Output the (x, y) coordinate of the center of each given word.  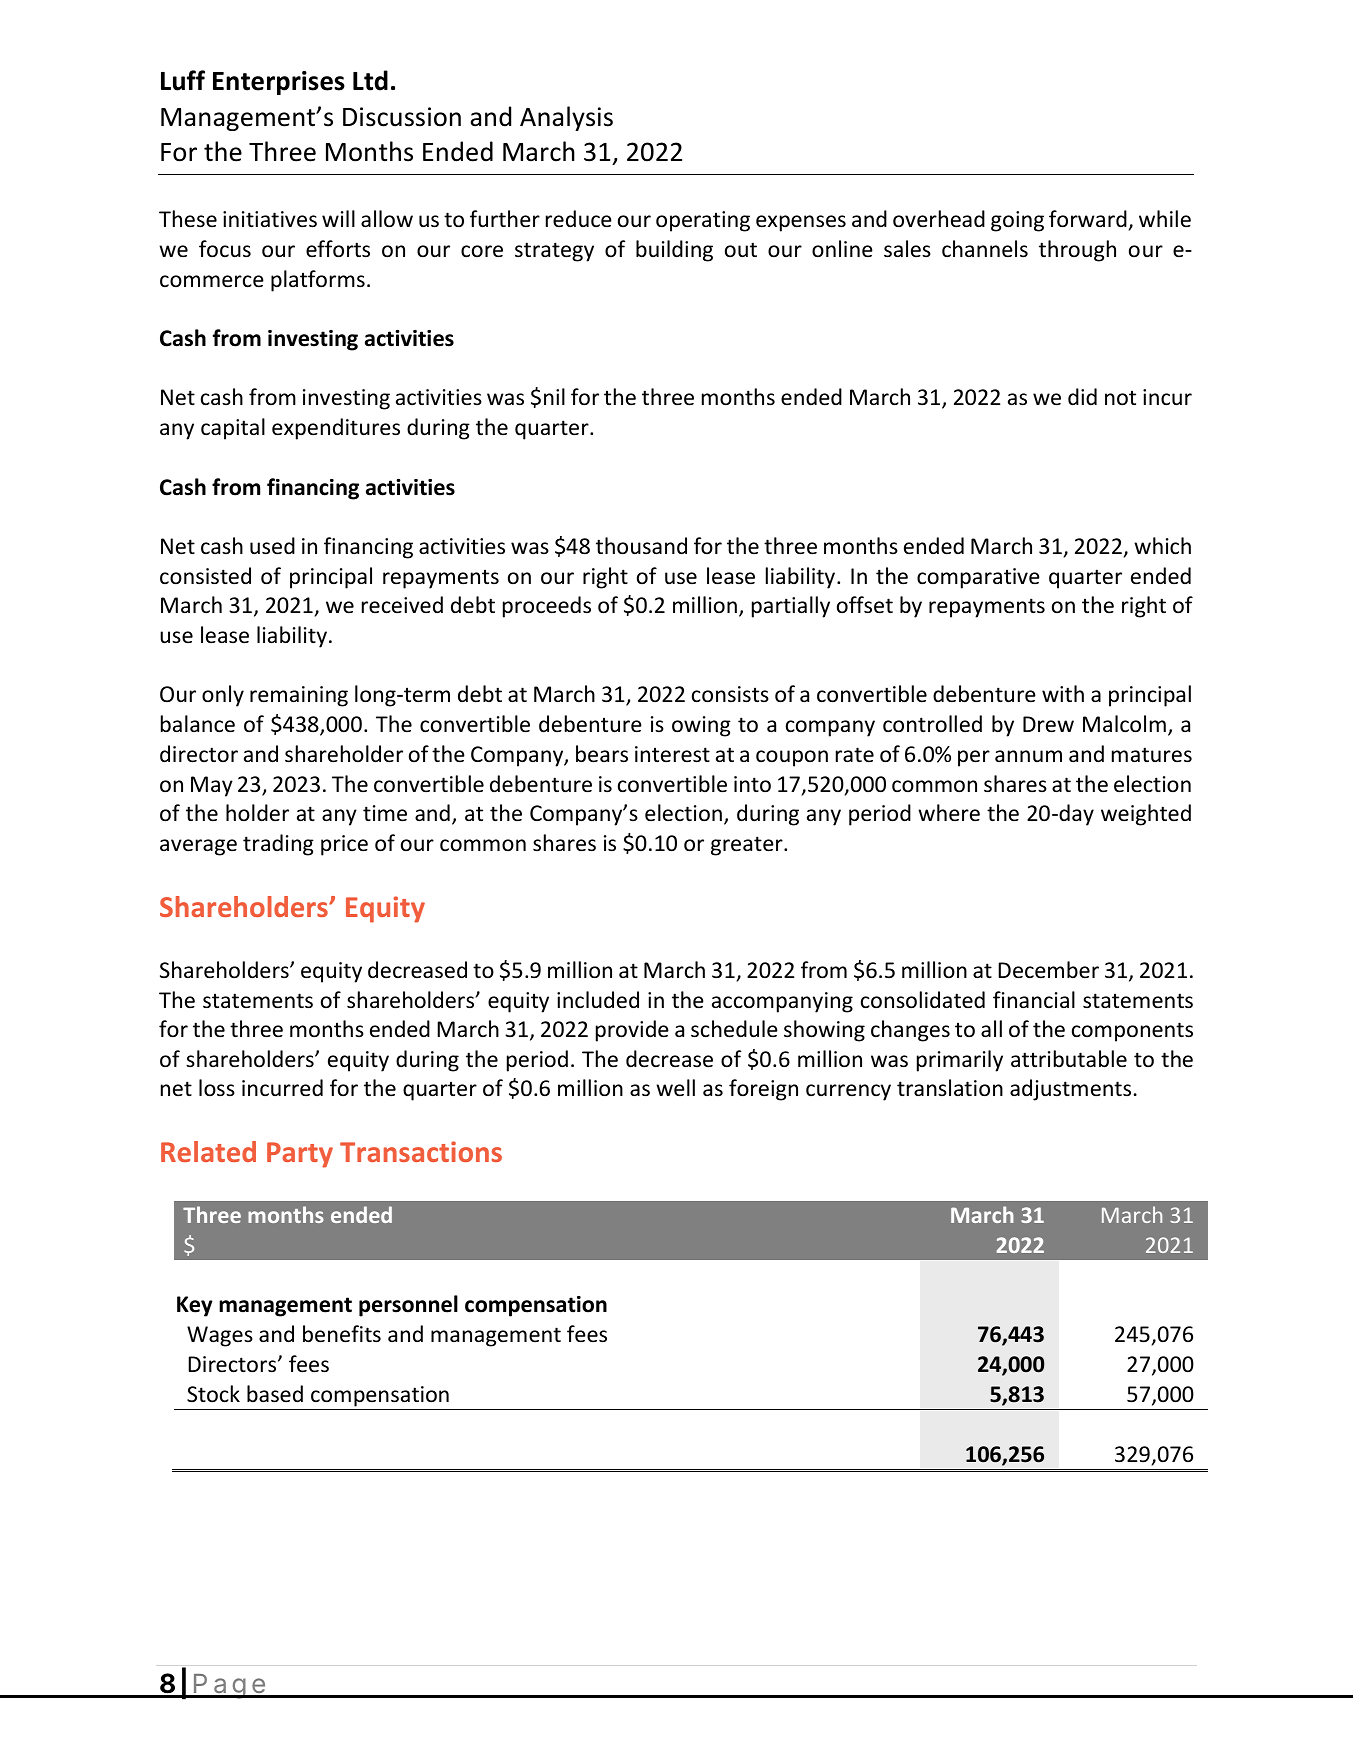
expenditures (336, 429)
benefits (342, 1334)
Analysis (566, 118)
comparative (978, 578)
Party (300, 1155)
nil (554, 396)
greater (748, 846)
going (1017, 221)
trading (278, 845)
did (1082, 396)
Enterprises (279, 83)
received (402, 605)
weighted (1146, 815)
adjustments (1070, 1090)
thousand (641, 546)
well (675, 1088)
